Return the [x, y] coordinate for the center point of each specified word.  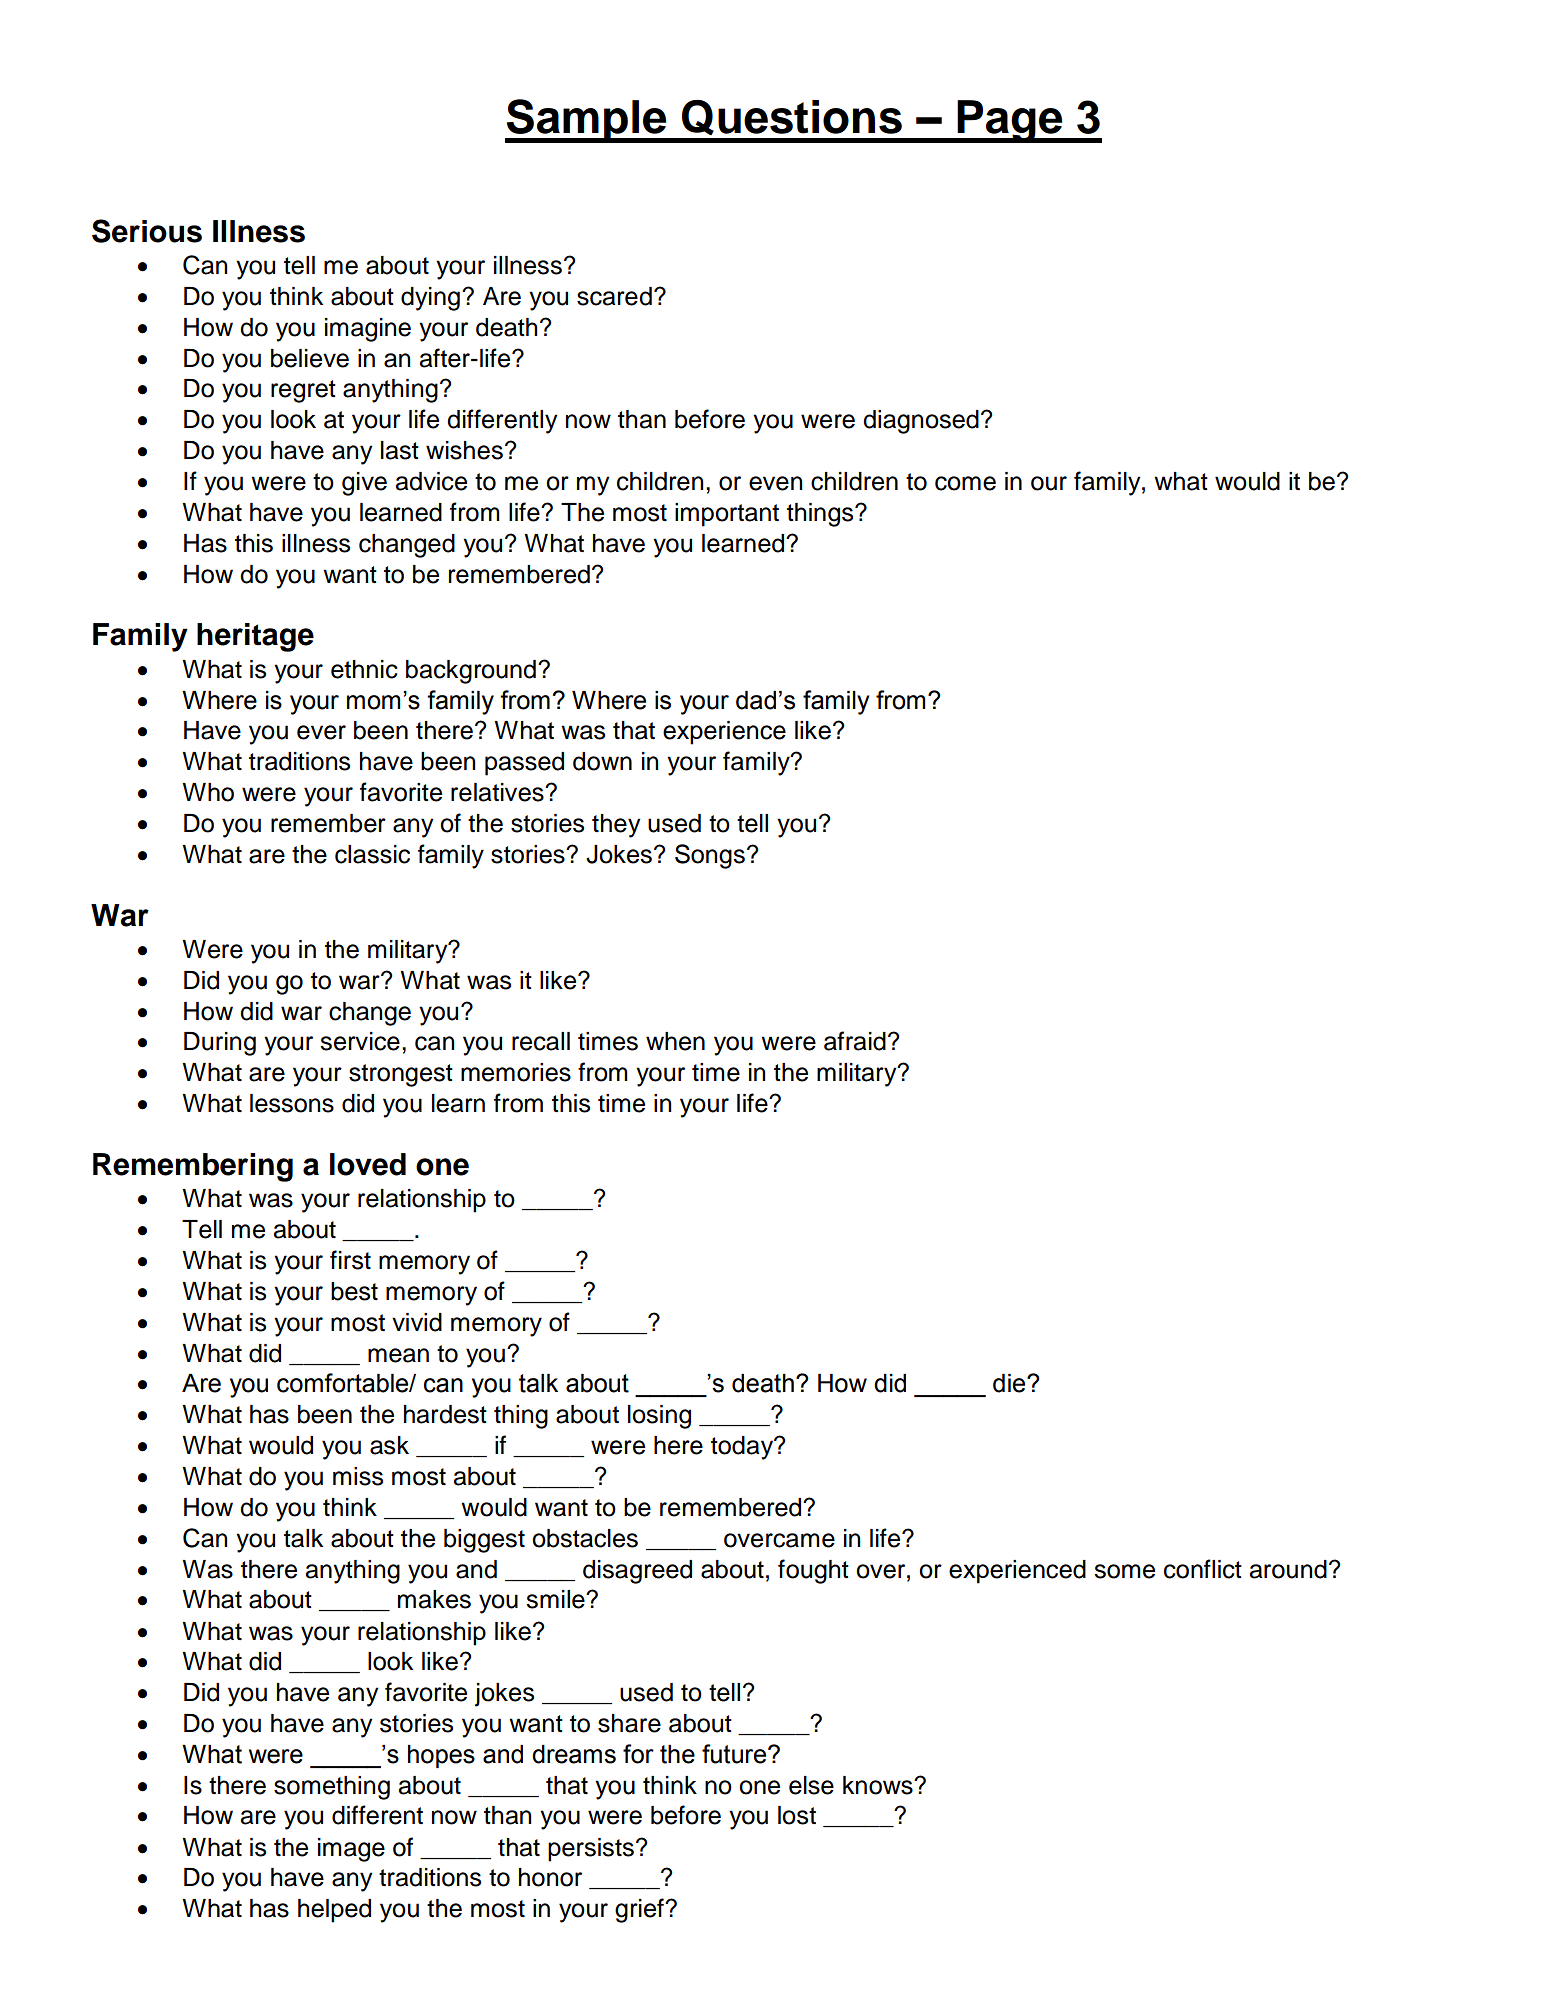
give [364, 484]
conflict [1203, 1569]
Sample [587, 121]
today [743, 1448]
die [1010, 1383]
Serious [147, 231]
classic [372, 854]
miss [358, 1476]
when [675, 1041]
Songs [710, 856]
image [351, 1850]
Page [1010, 121]
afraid [855, 1041]
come [965, 483]
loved [368, 1164]
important [727, 515]
